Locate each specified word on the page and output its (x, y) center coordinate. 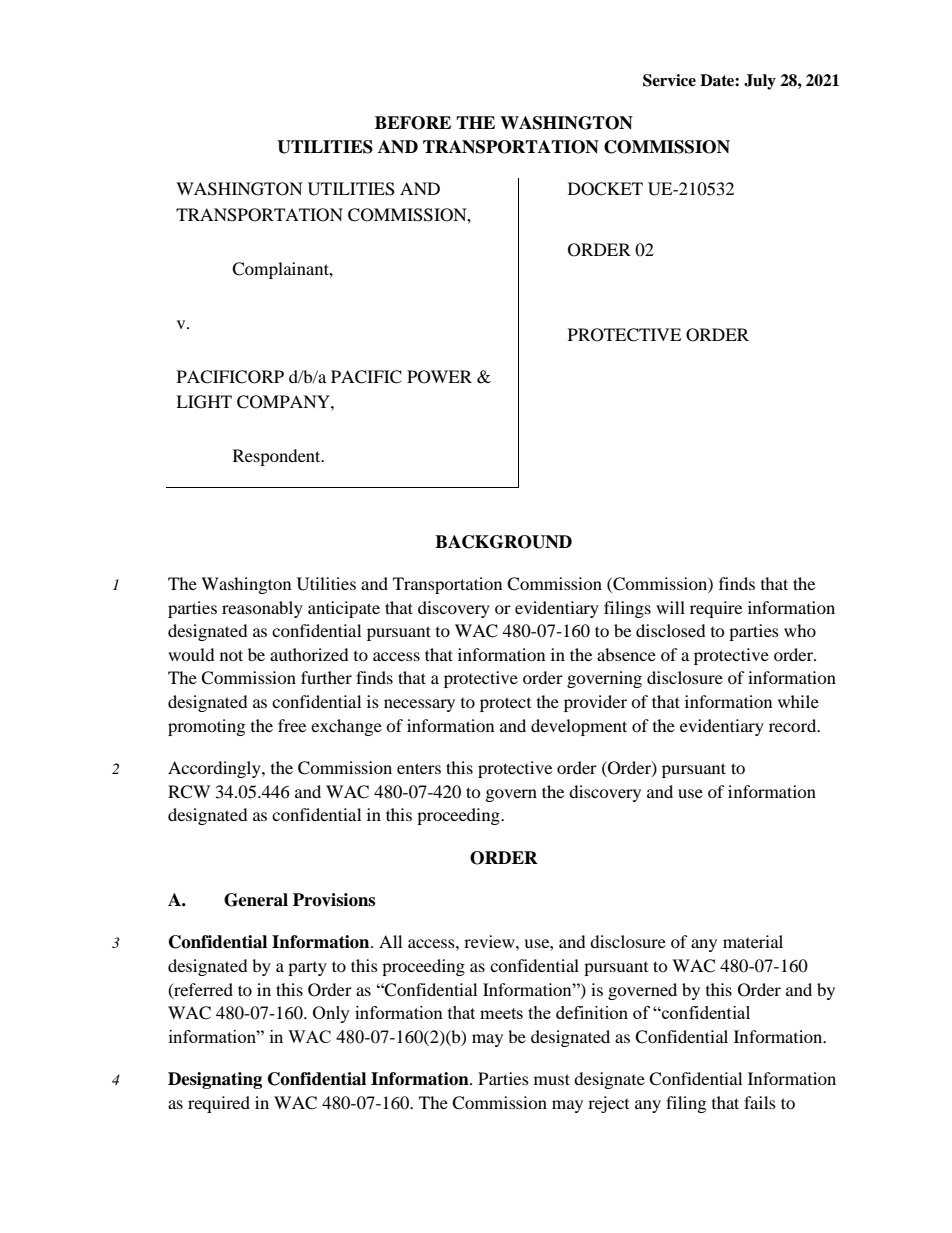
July (760, 82)
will (670, 607)
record (794, 725)
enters (419, 768)
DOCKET (605, 189)
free (292, 725)
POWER (439, 377)
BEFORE (413, 123)
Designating (215, 1080)
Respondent (278, 457)
